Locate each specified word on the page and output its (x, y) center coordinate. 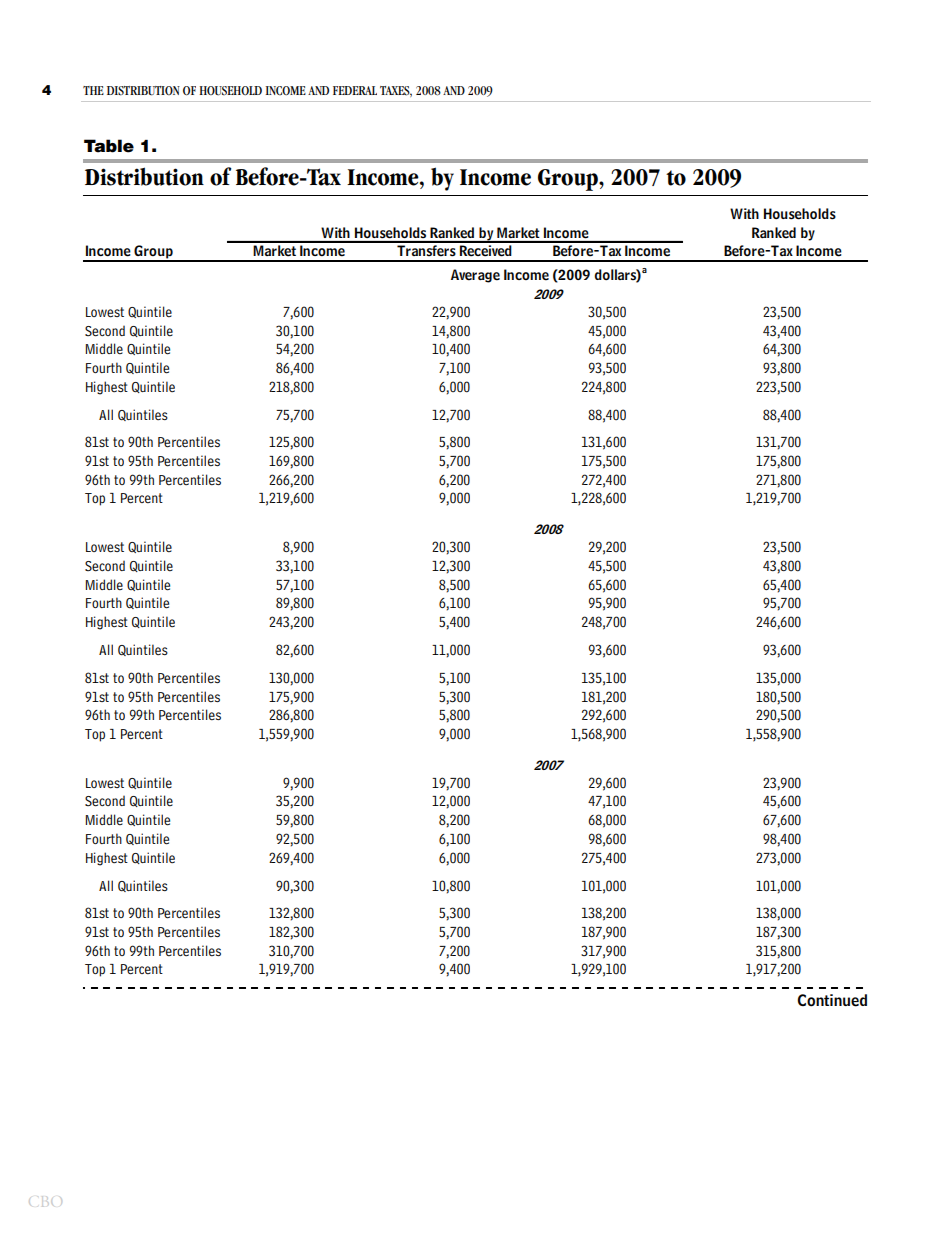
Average (475, 276)
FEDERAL (355, 90)
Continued (832, 1000)
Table (109, 146)
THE (93, 90)
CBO (45, 1201)
